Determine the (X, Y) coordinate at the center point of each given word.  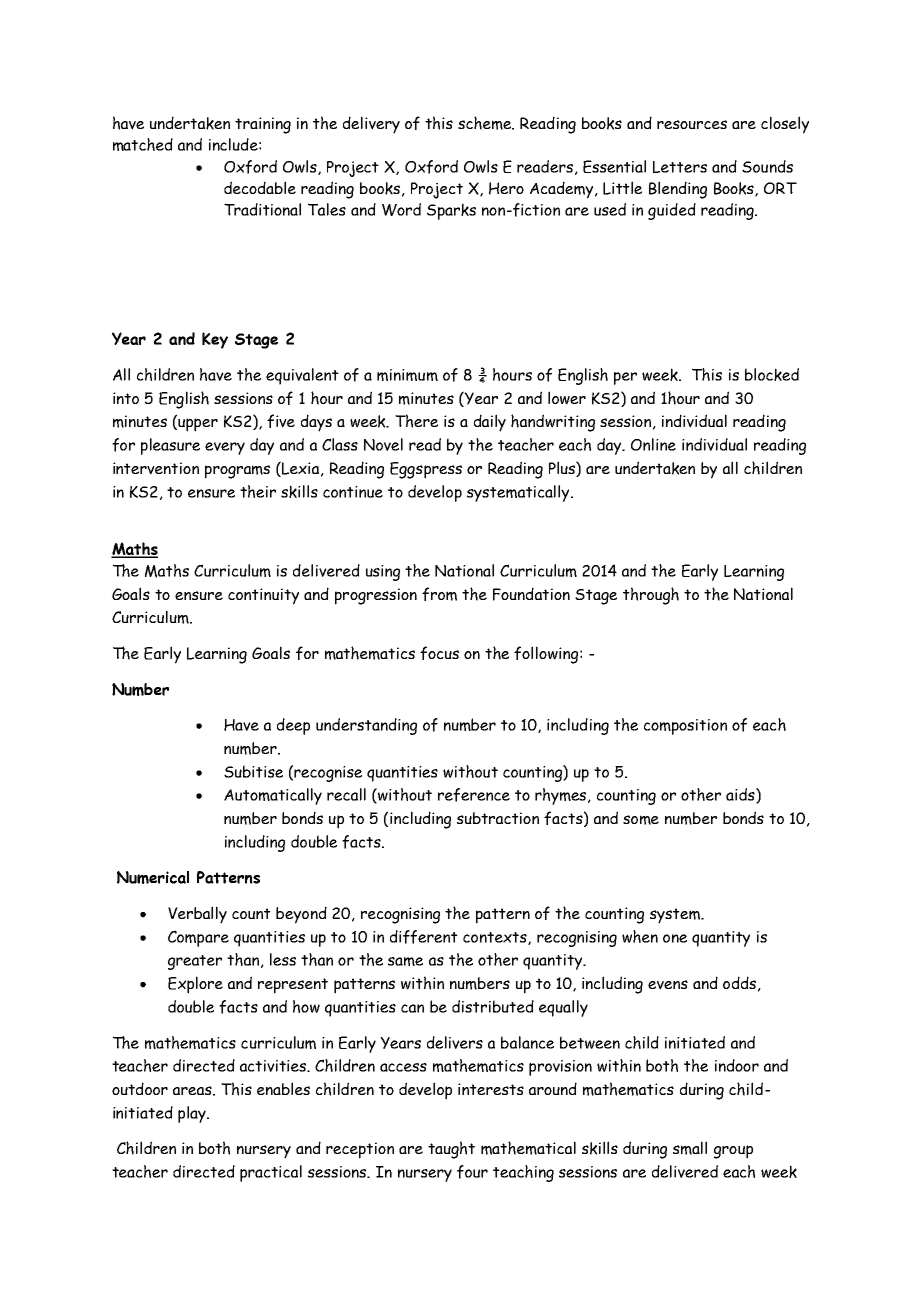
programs (237, 472)
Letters (680, 167)
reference (474, 795)
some (641, 820)
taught (451, 1150)
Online (653, 444)
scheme (486, 123)
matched (143, 144)
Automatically (273, 796)
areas (193, 1091)
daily (490, 423)
